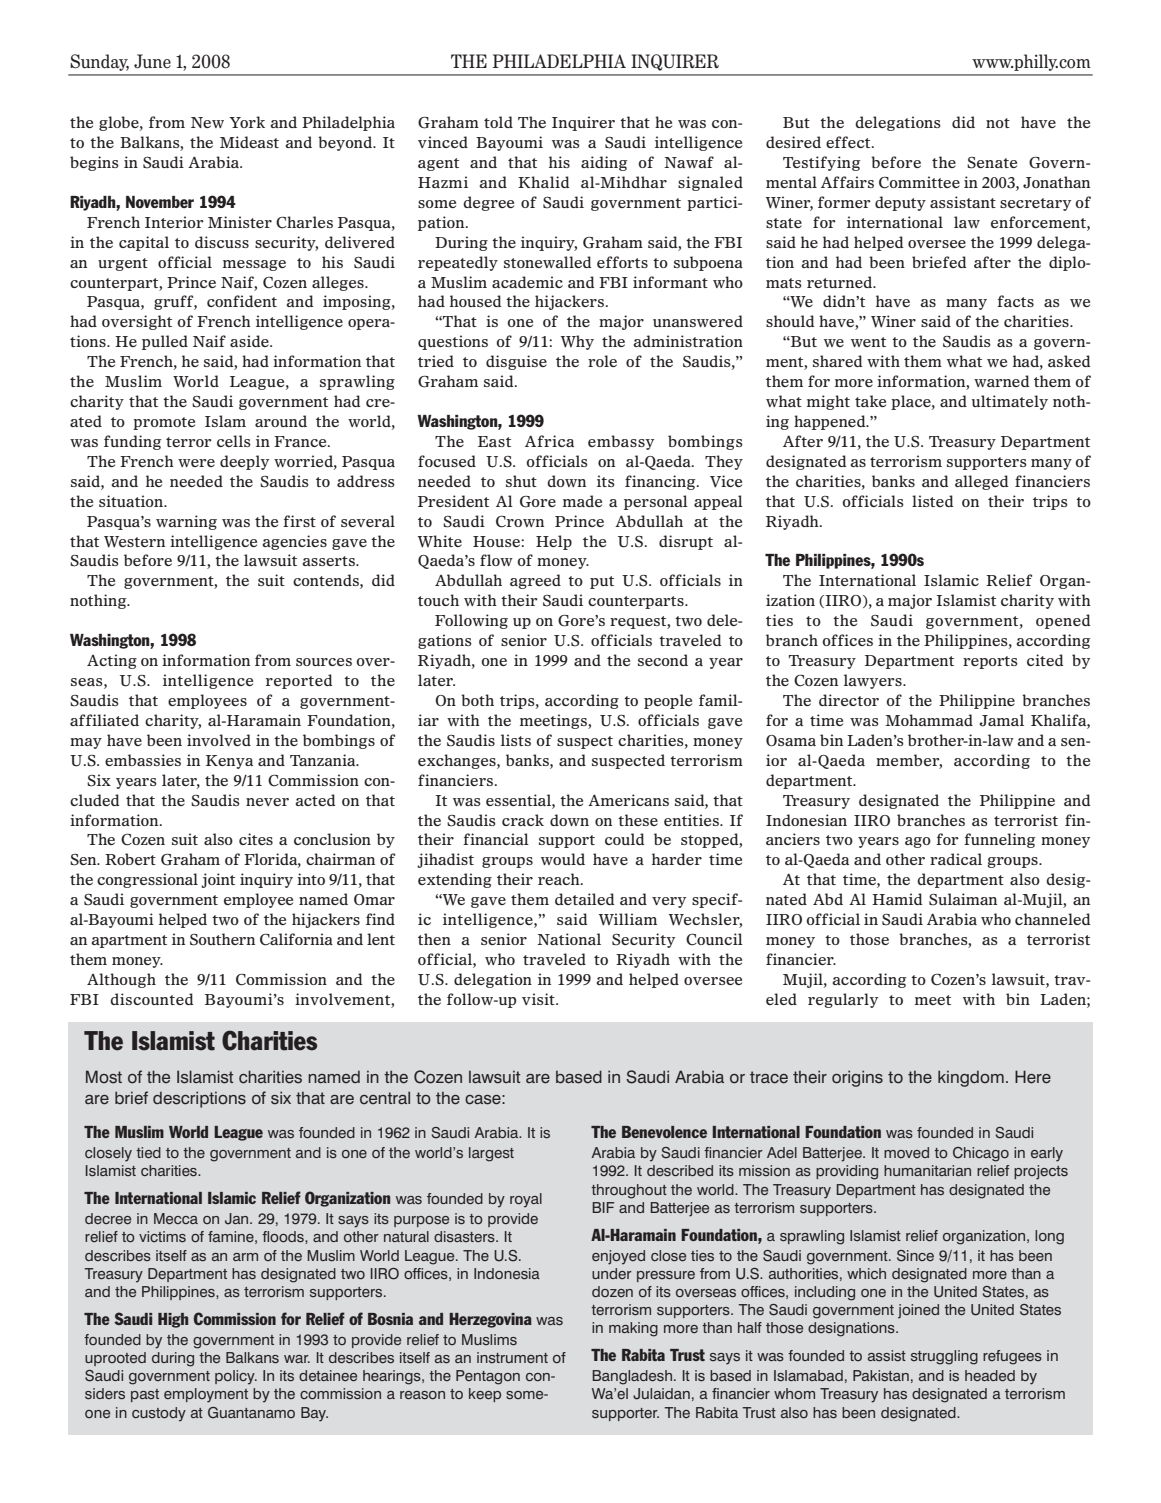  What do you see at coordinates (992, 163) in the screenshot?
I see `Senate` at bounding box center [992, 163].
